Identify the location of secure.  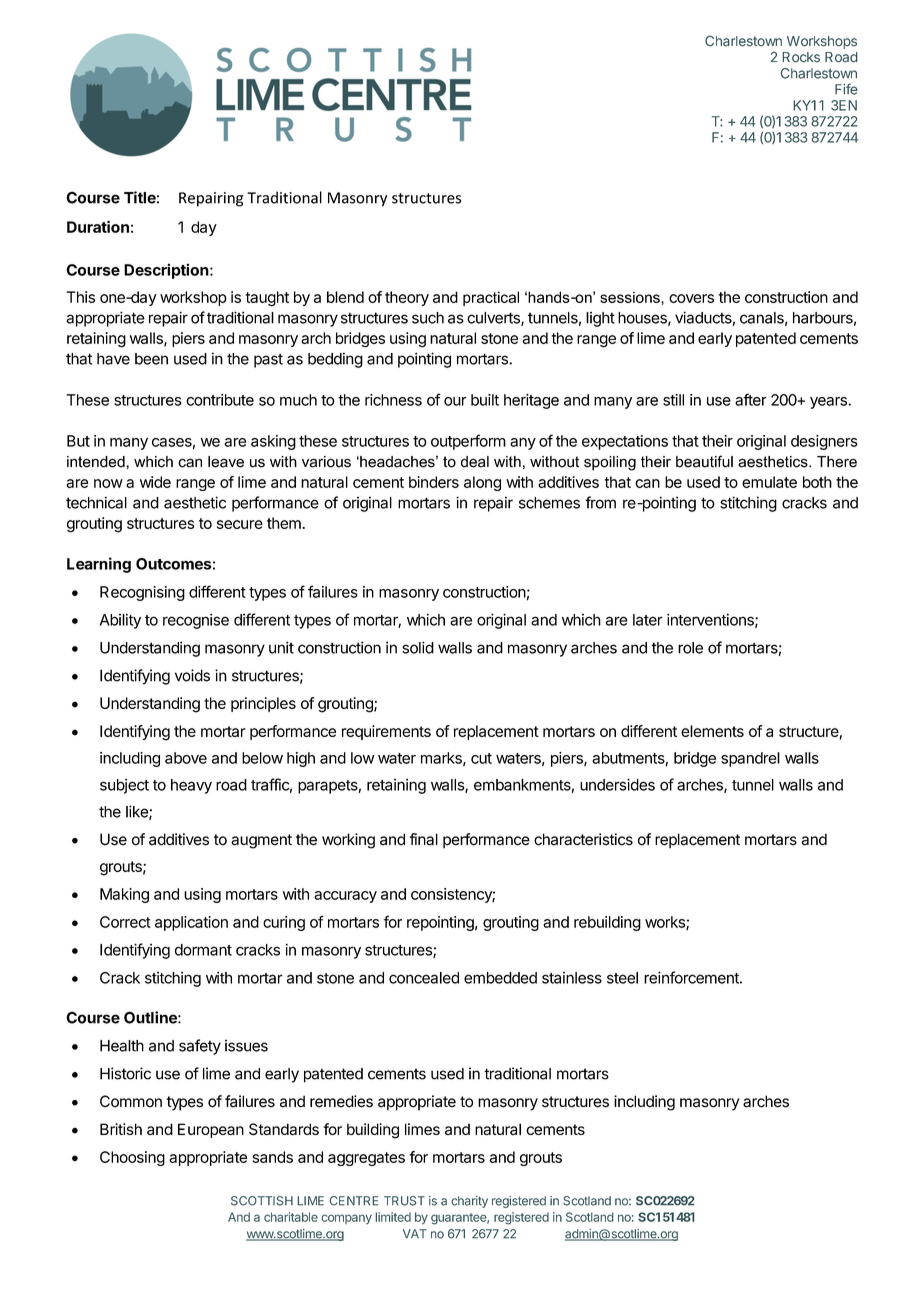
(240, 524).
